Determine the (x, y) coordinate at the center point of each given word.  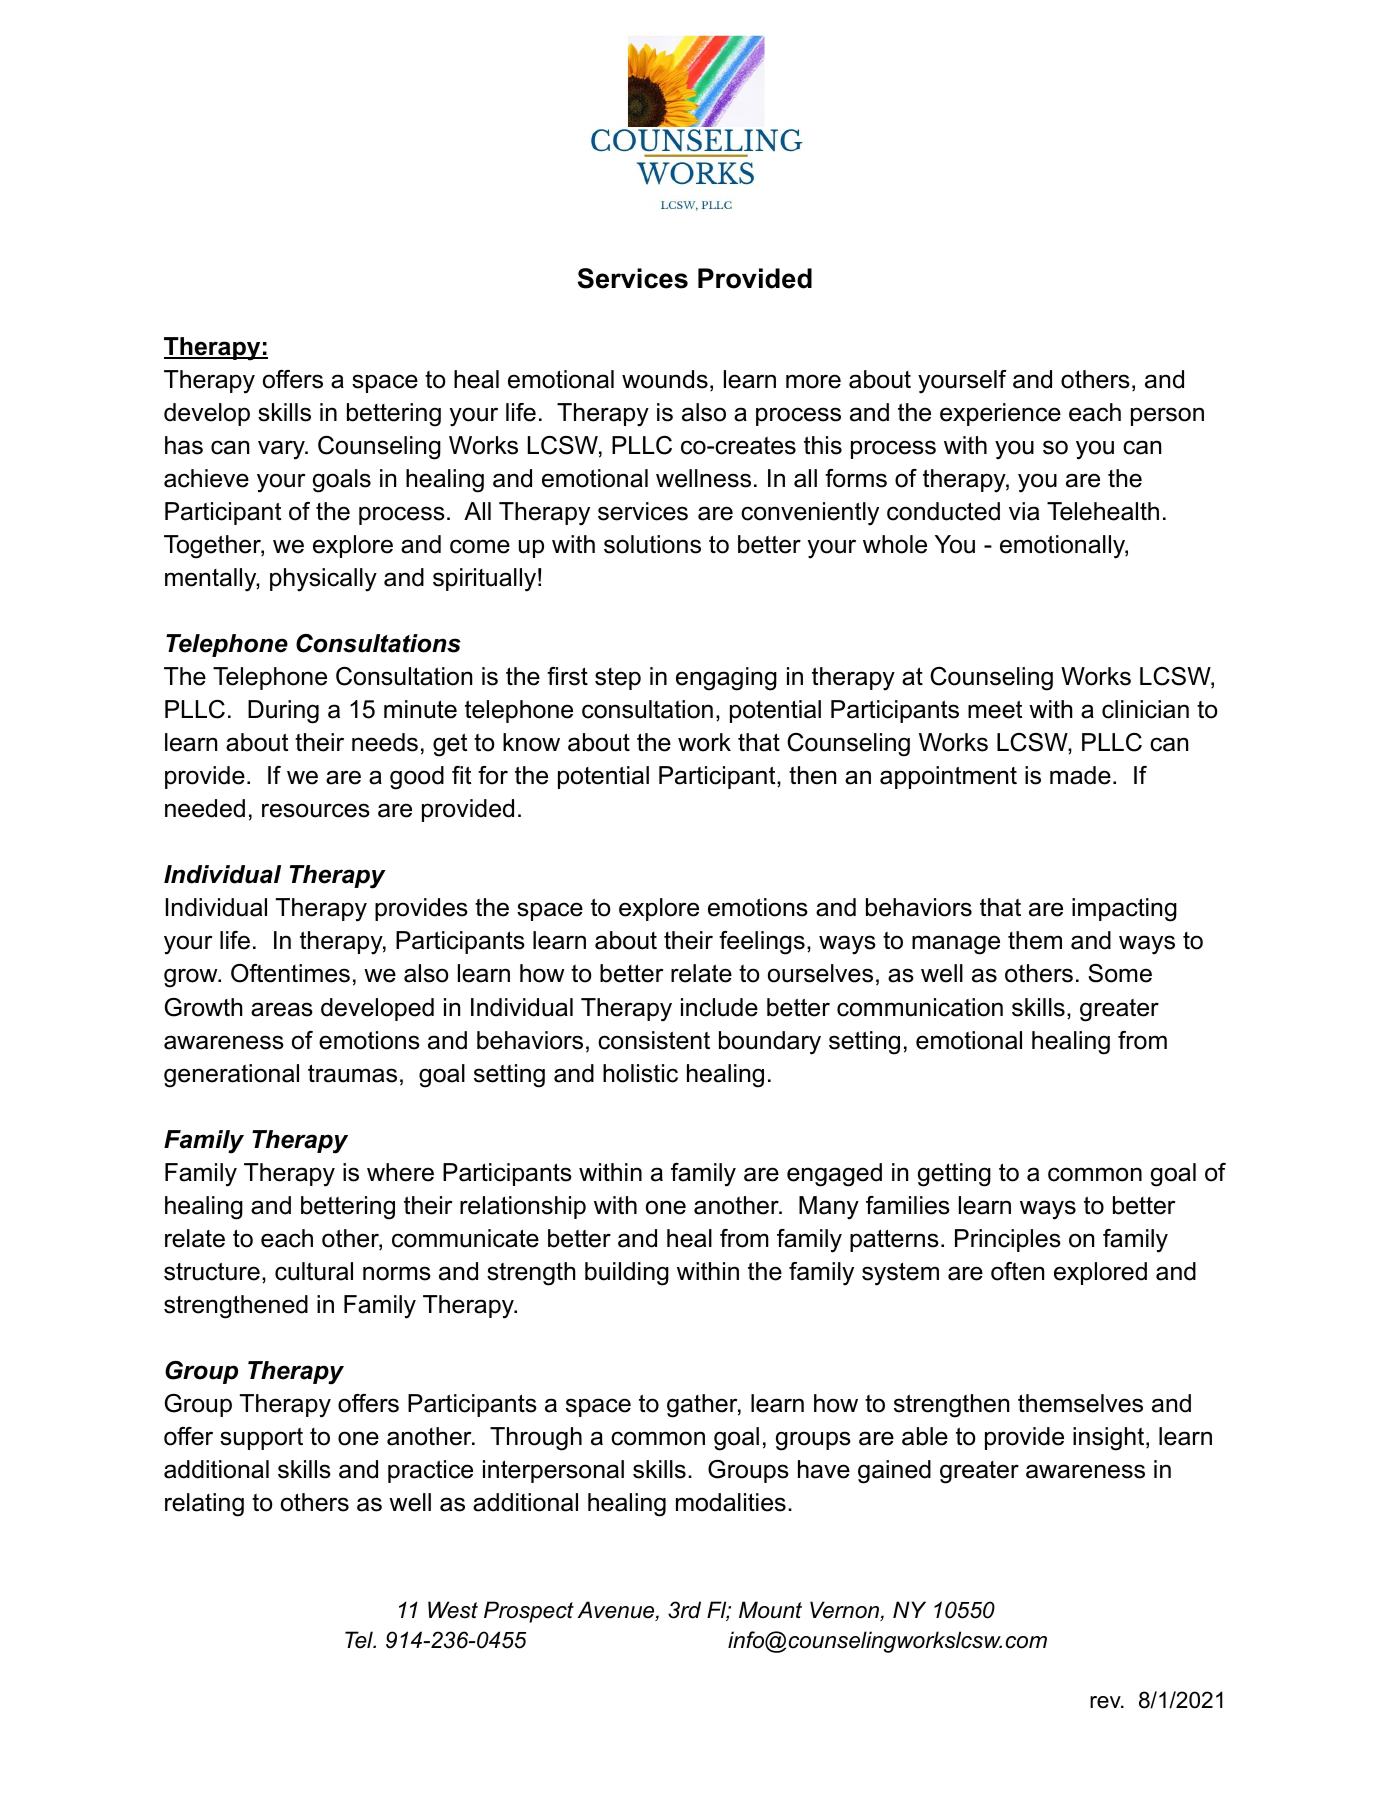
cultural (314, 1271)
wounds (665, 379)
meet (995, 710)
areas (282, 1009)
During (283, 712)
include (719, 1007)
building (627, 1274)
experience (1000, 414)
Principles (1008, 1240)
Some (1120, 973)
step (618, 679)
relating (204, 1505)
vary (282, 450)
